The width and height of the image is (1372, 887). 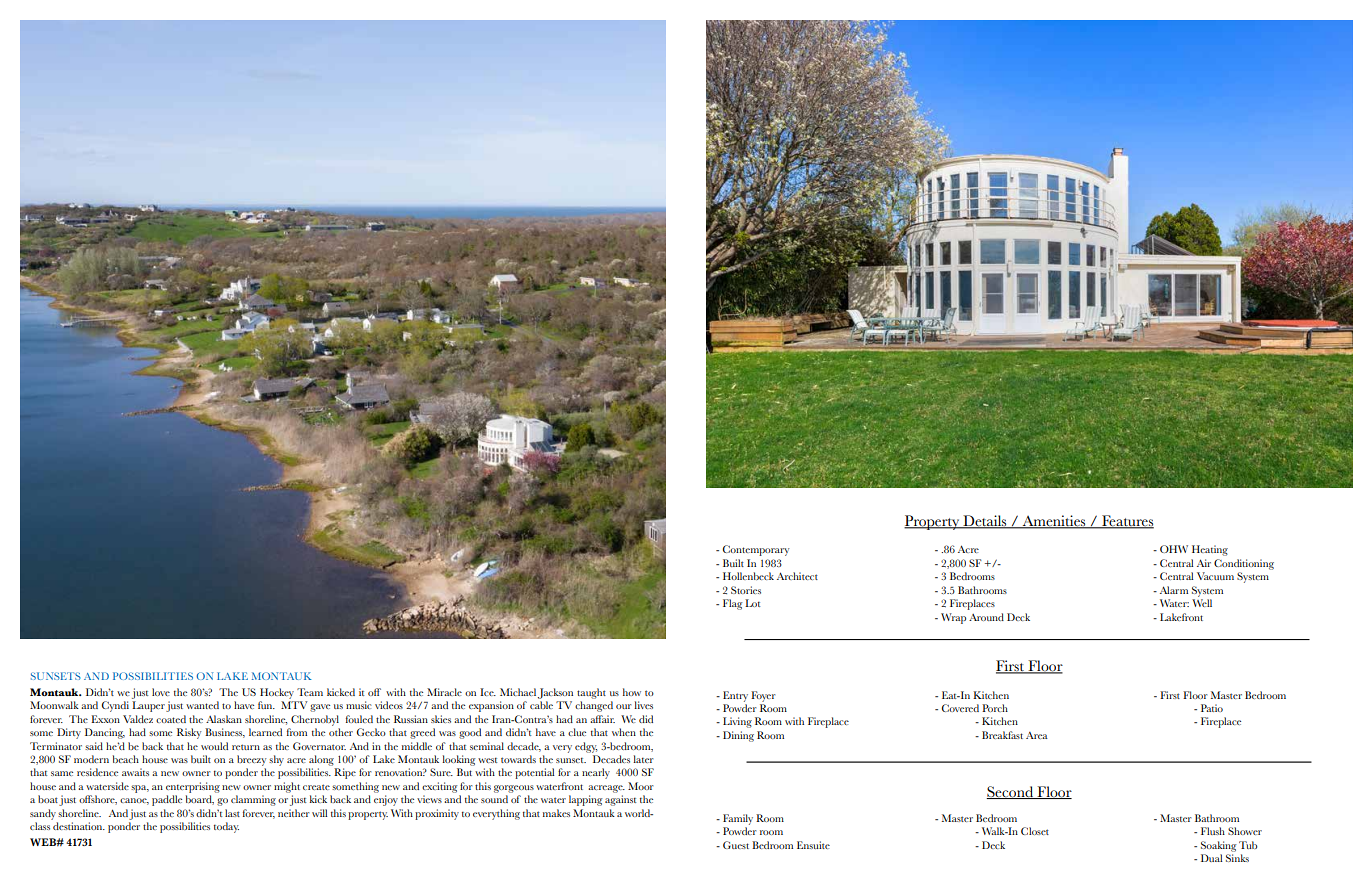 What do you see at coordinates (756, 550) in the image?
I see `Contemporary` at bounding box center [756, 550].
